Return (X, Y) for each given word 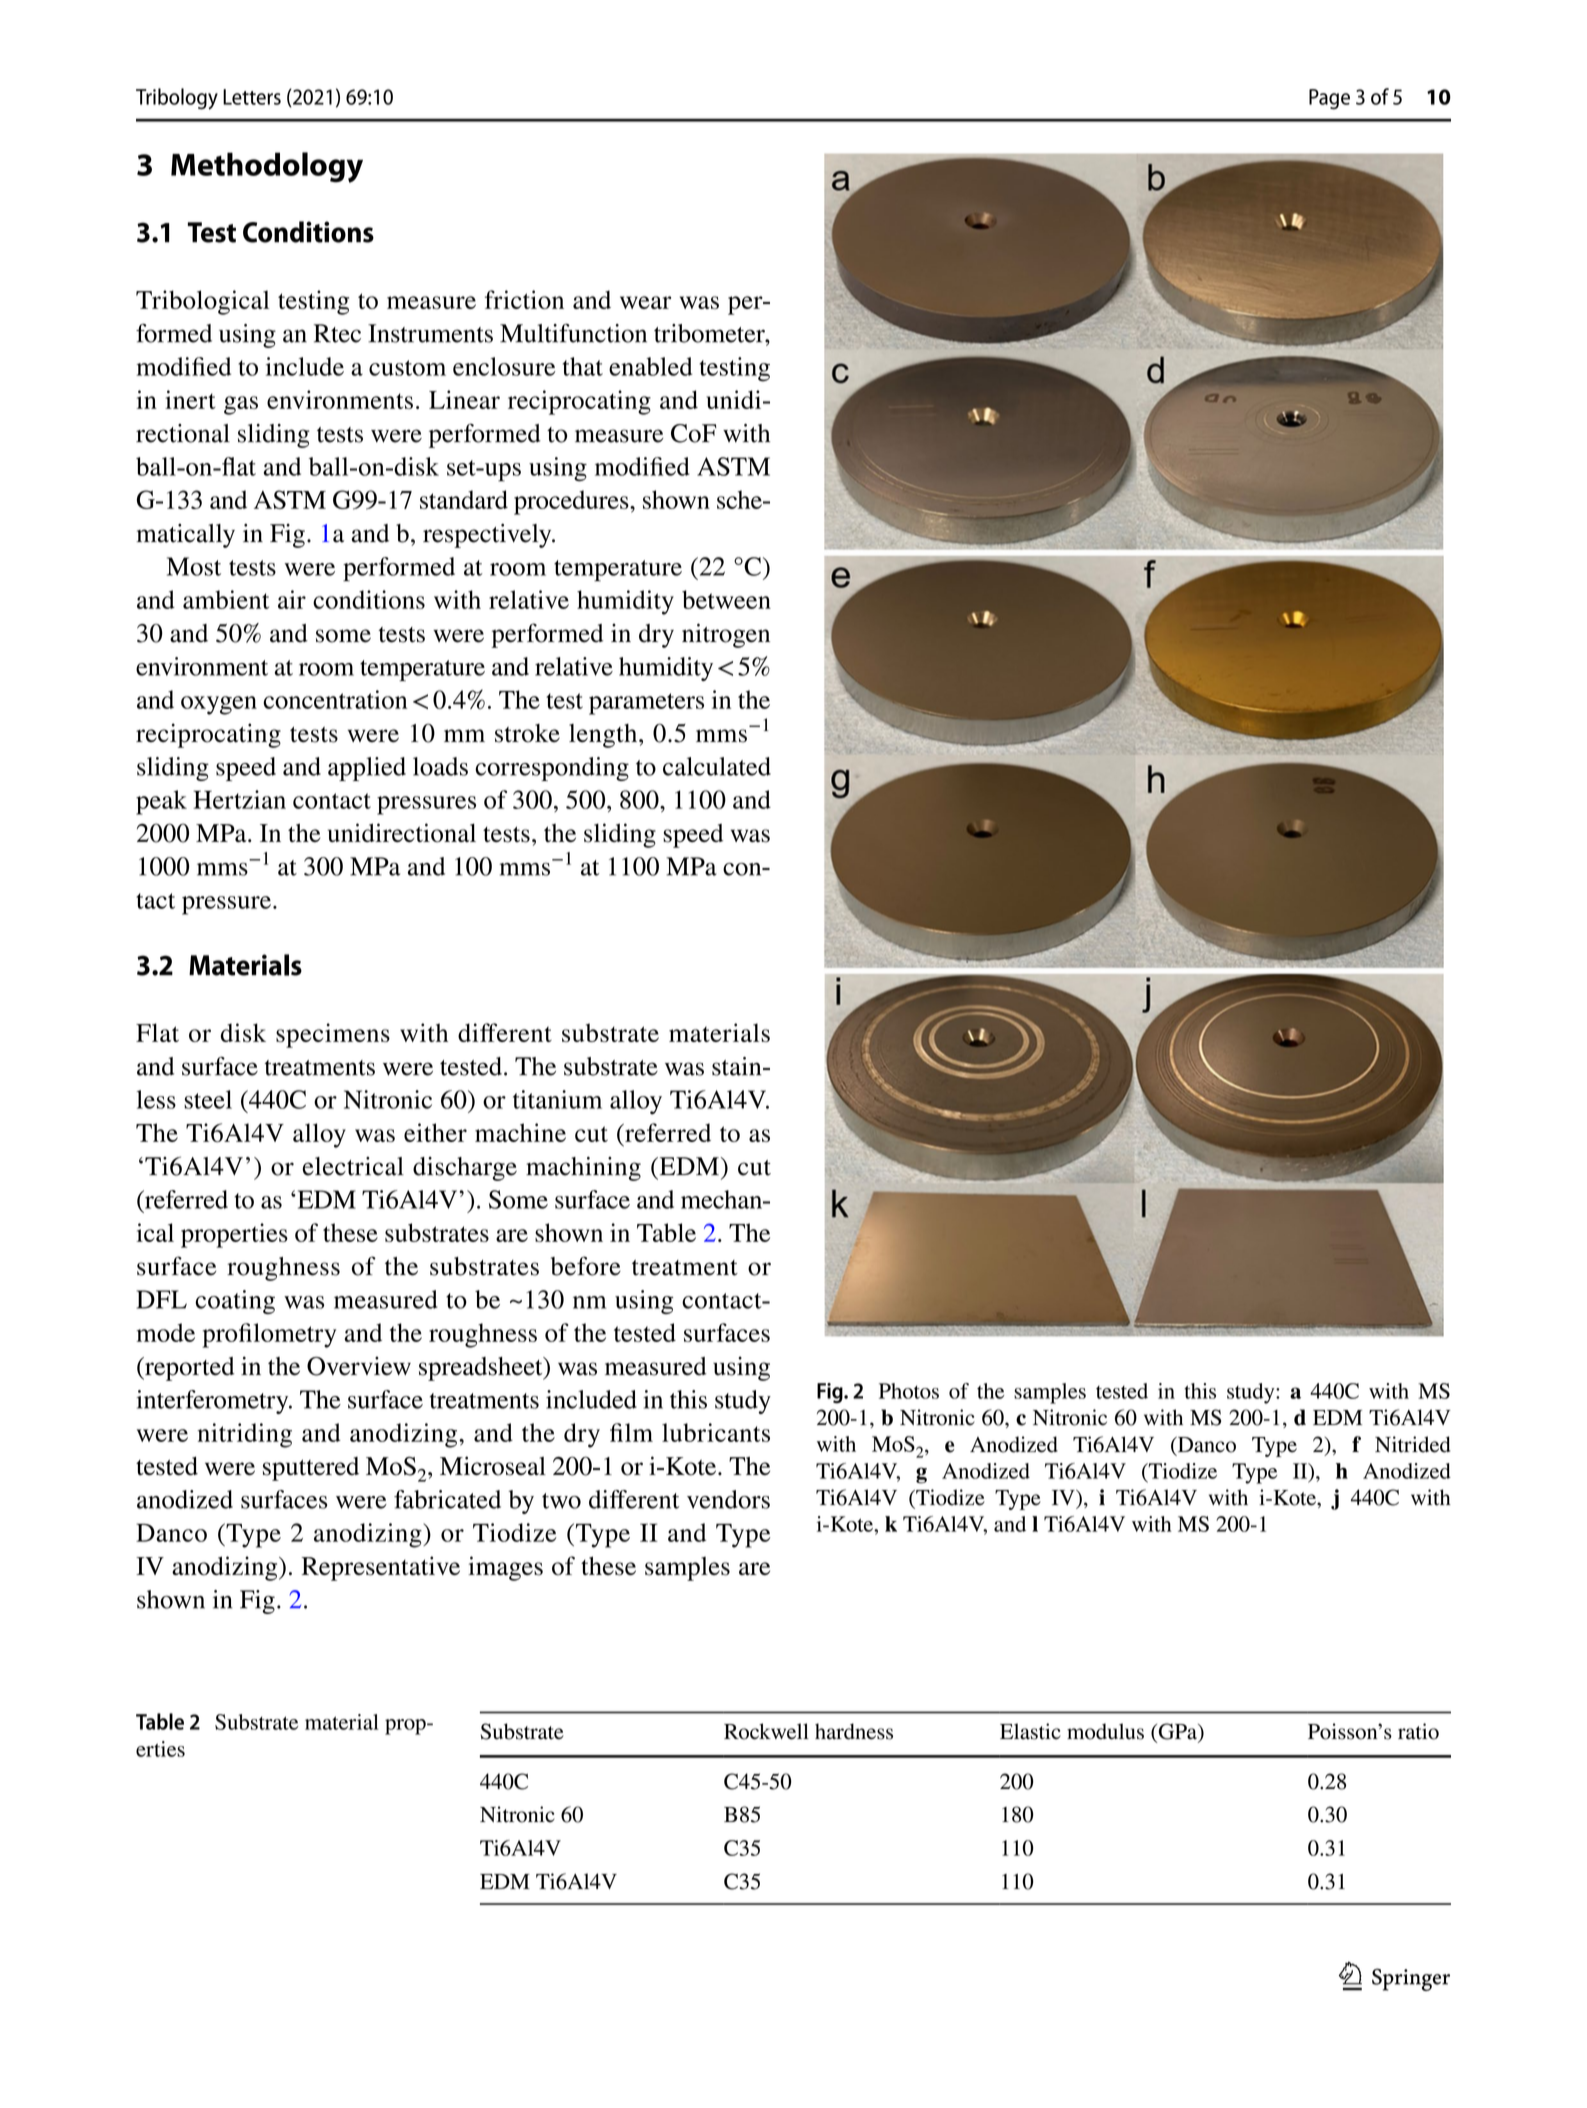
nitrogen (726, 635)
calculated (717, 766)
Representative (381, 1568)
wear (645, 302)
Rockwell (766, 1731)
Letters (252, 97)
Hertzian (239, 799)
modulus (1105, 1731)
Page (1329, 99)
